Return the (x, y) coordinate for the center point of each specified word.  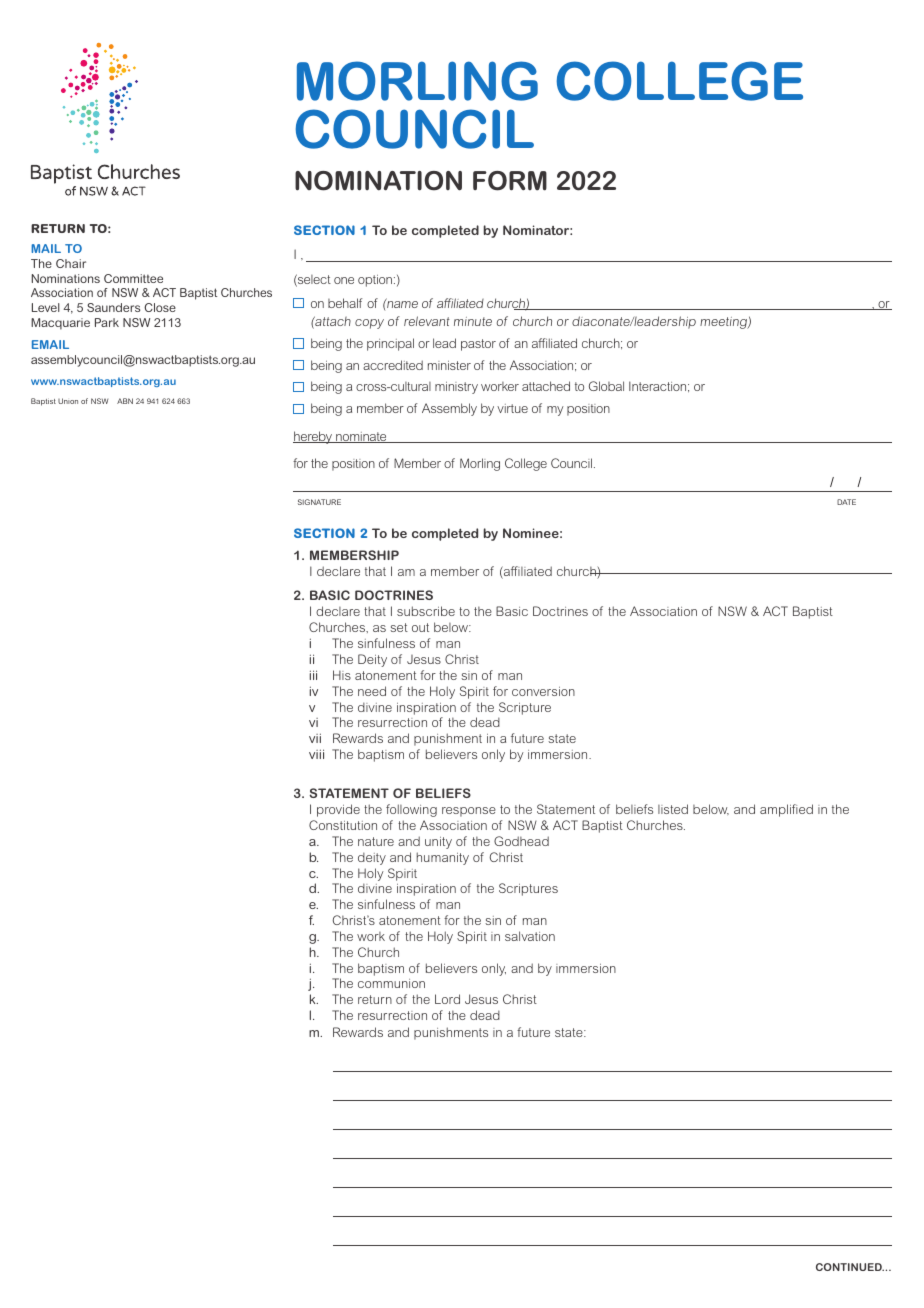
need (372, 691)
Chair (71, 263)
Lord (447, 999)
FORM (510, 181)
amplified (786, 810)
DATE (846, 502)
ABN (125, 401)
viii (316, 754)
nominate (361, 437)
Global (606, 386)
